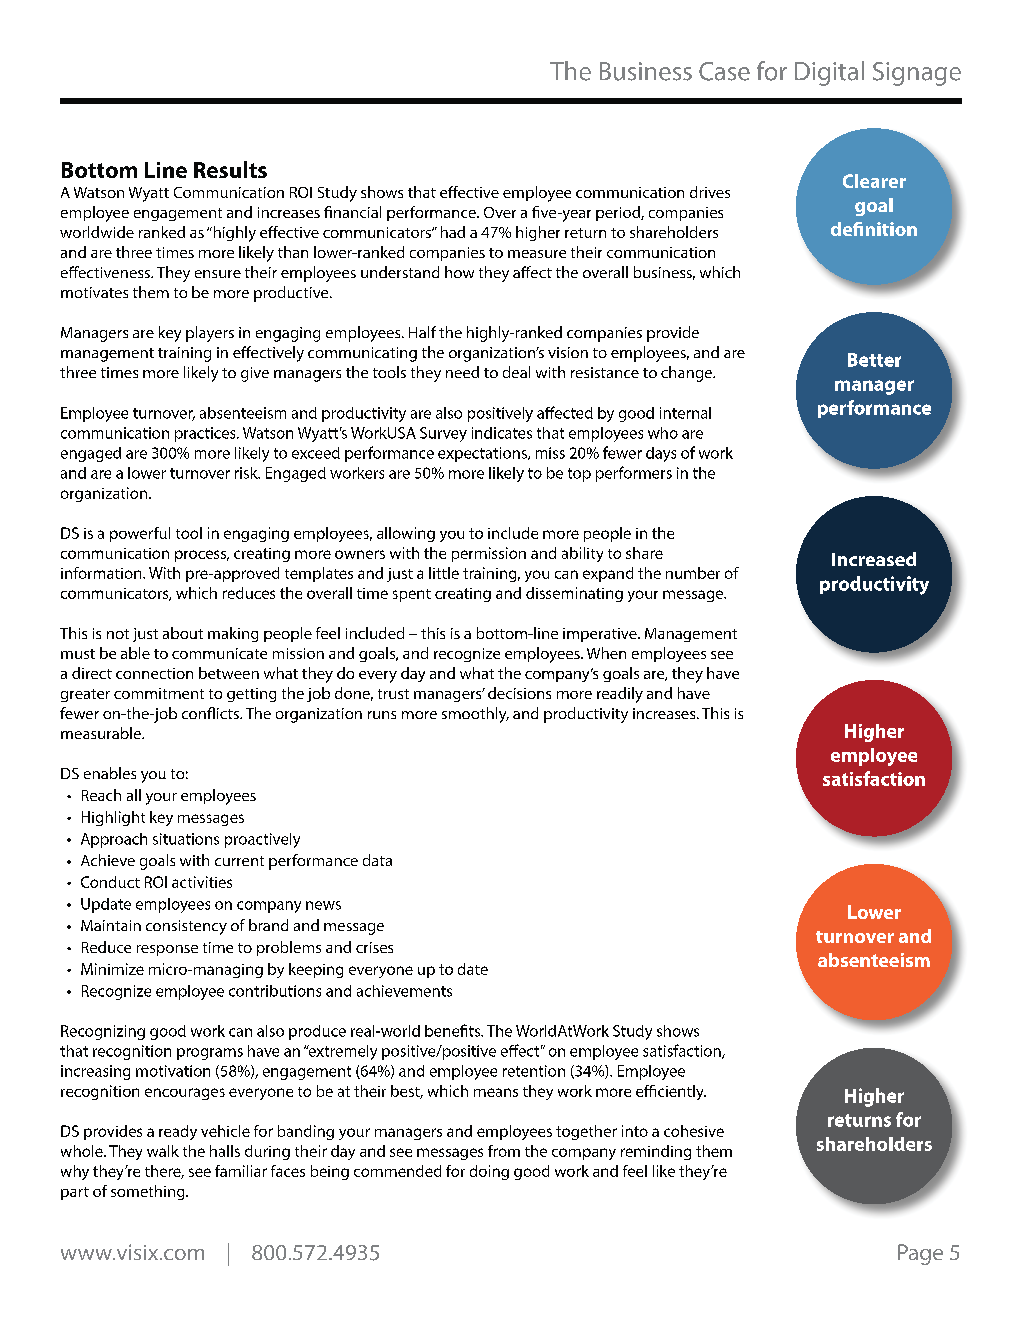 The width and height of the screenshot is (1022, 1323). Describe the element at coordinates (230, 169) in the screenshot. I see `Results` at that location.
